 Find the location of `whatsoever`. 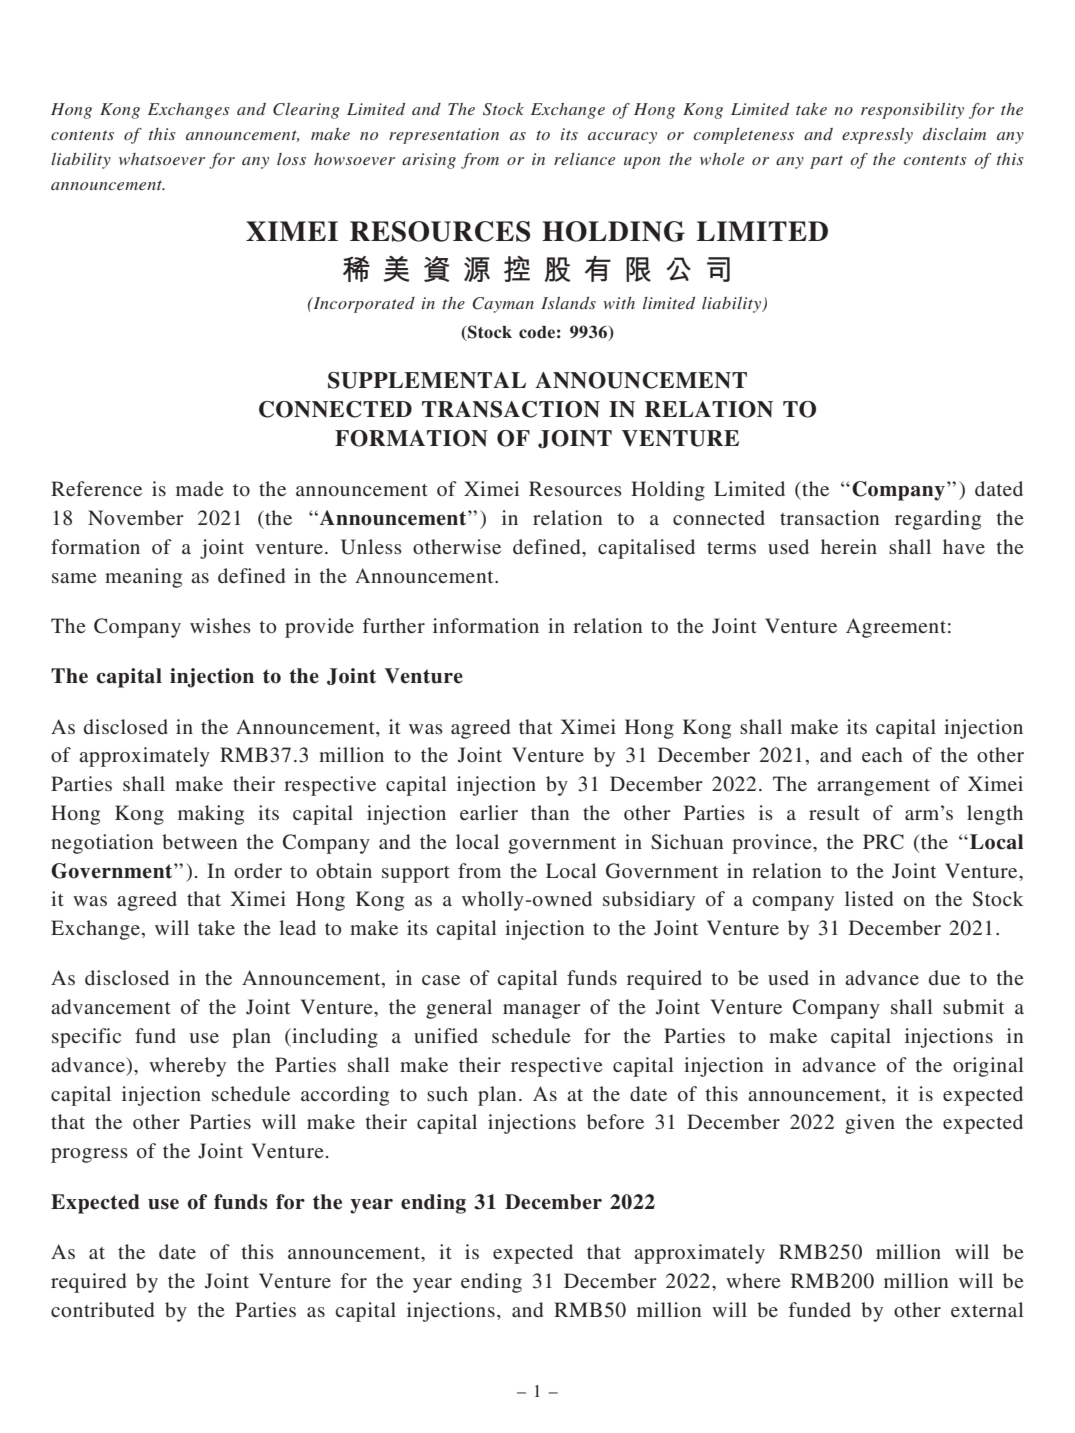

whatsoever is located at coordinates (162, 159).
